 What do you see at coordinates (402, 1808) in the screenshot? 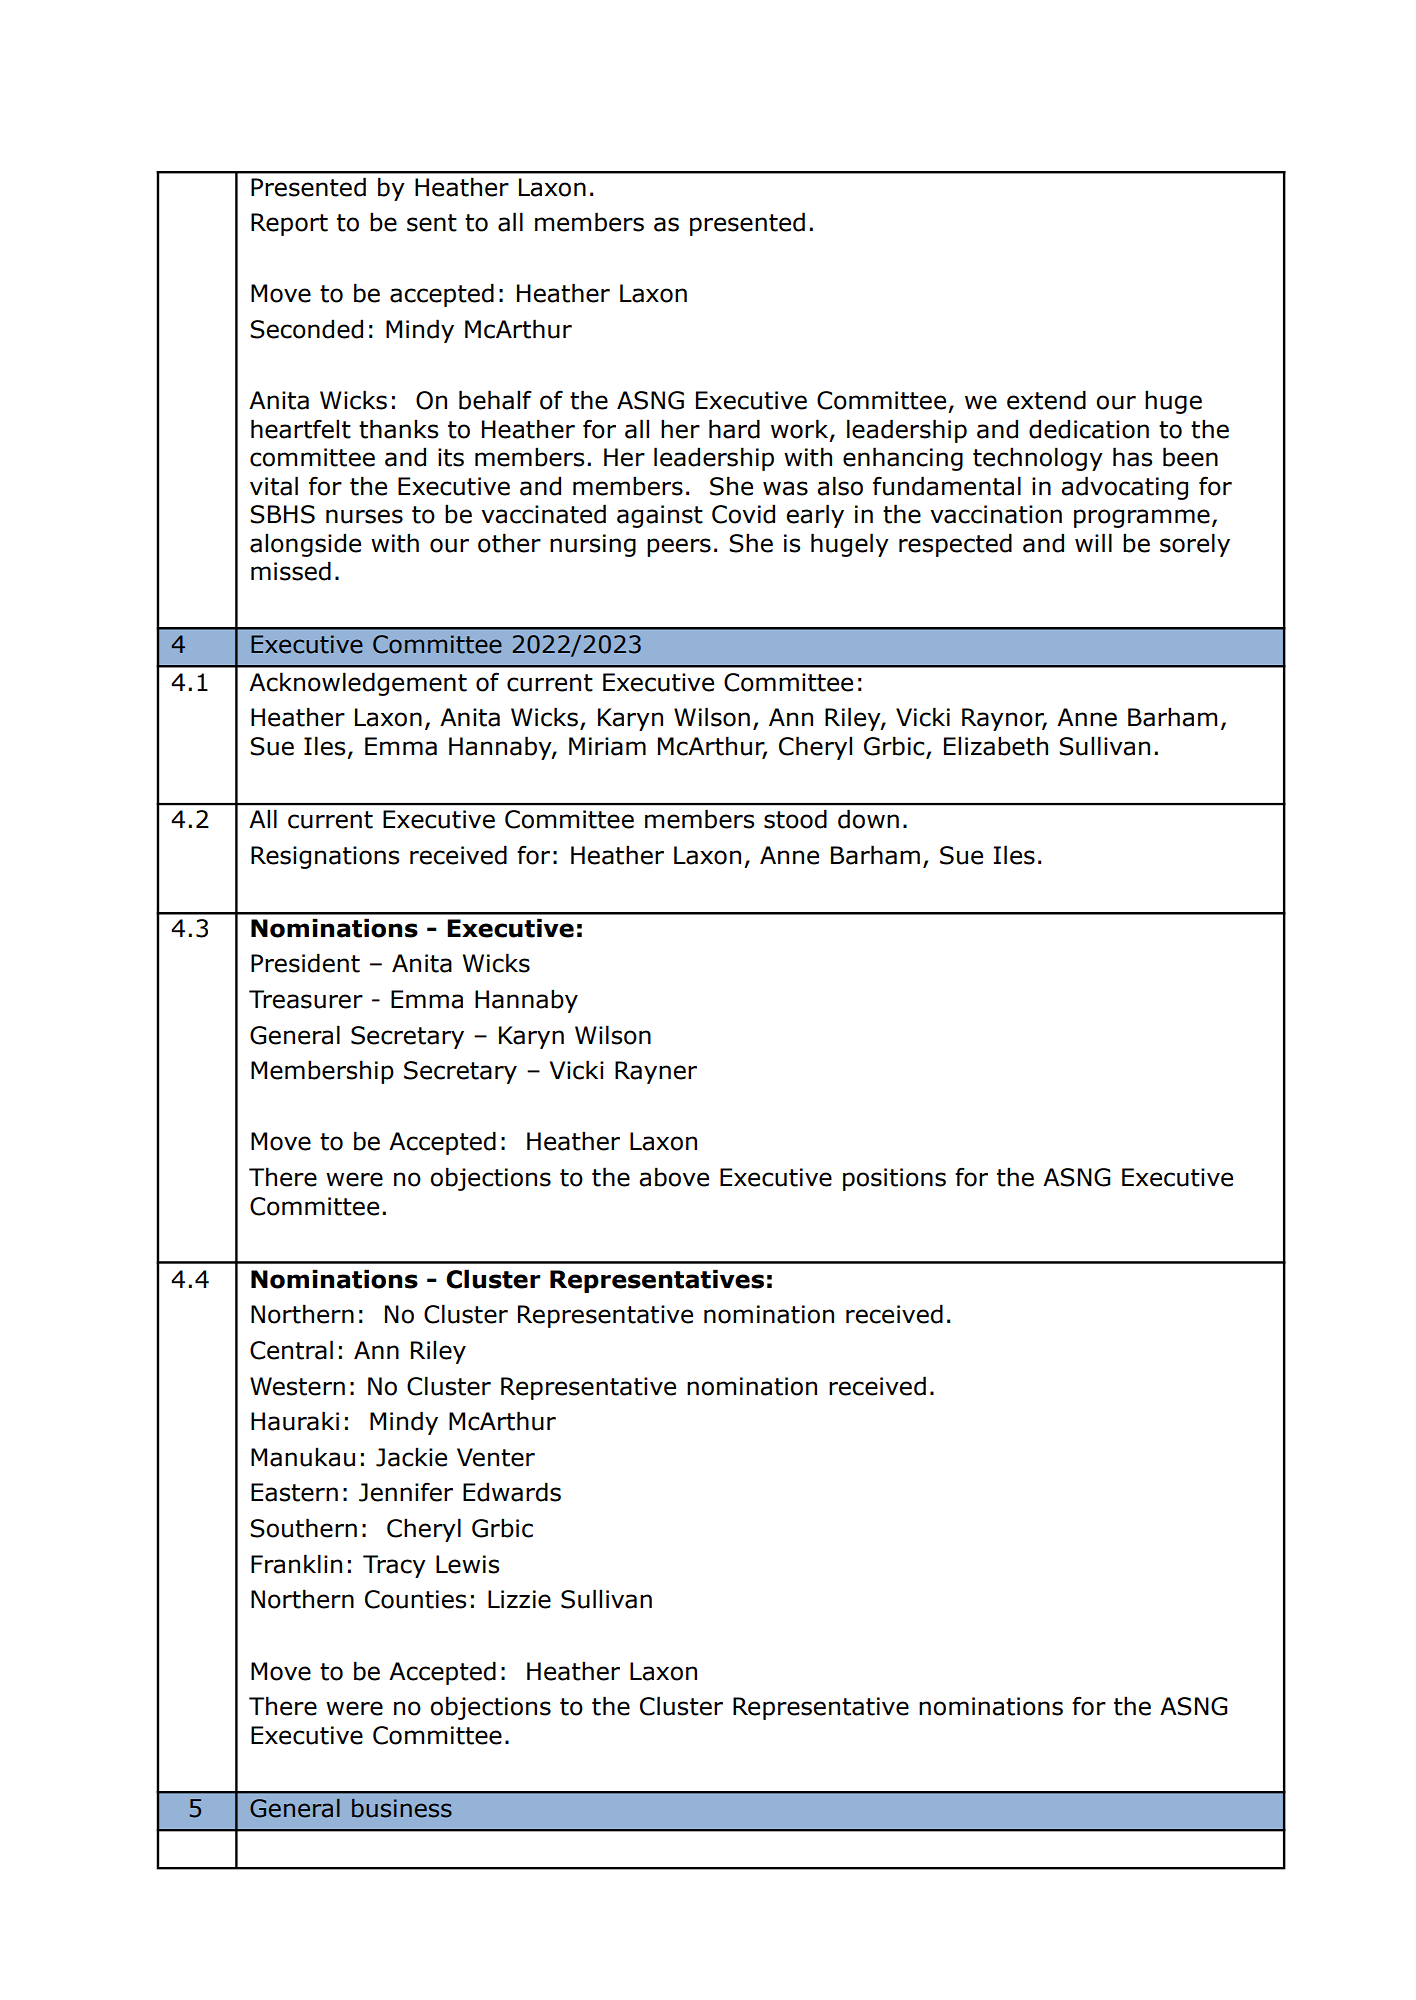
I see `business` at bounding box center [402, 1808].
